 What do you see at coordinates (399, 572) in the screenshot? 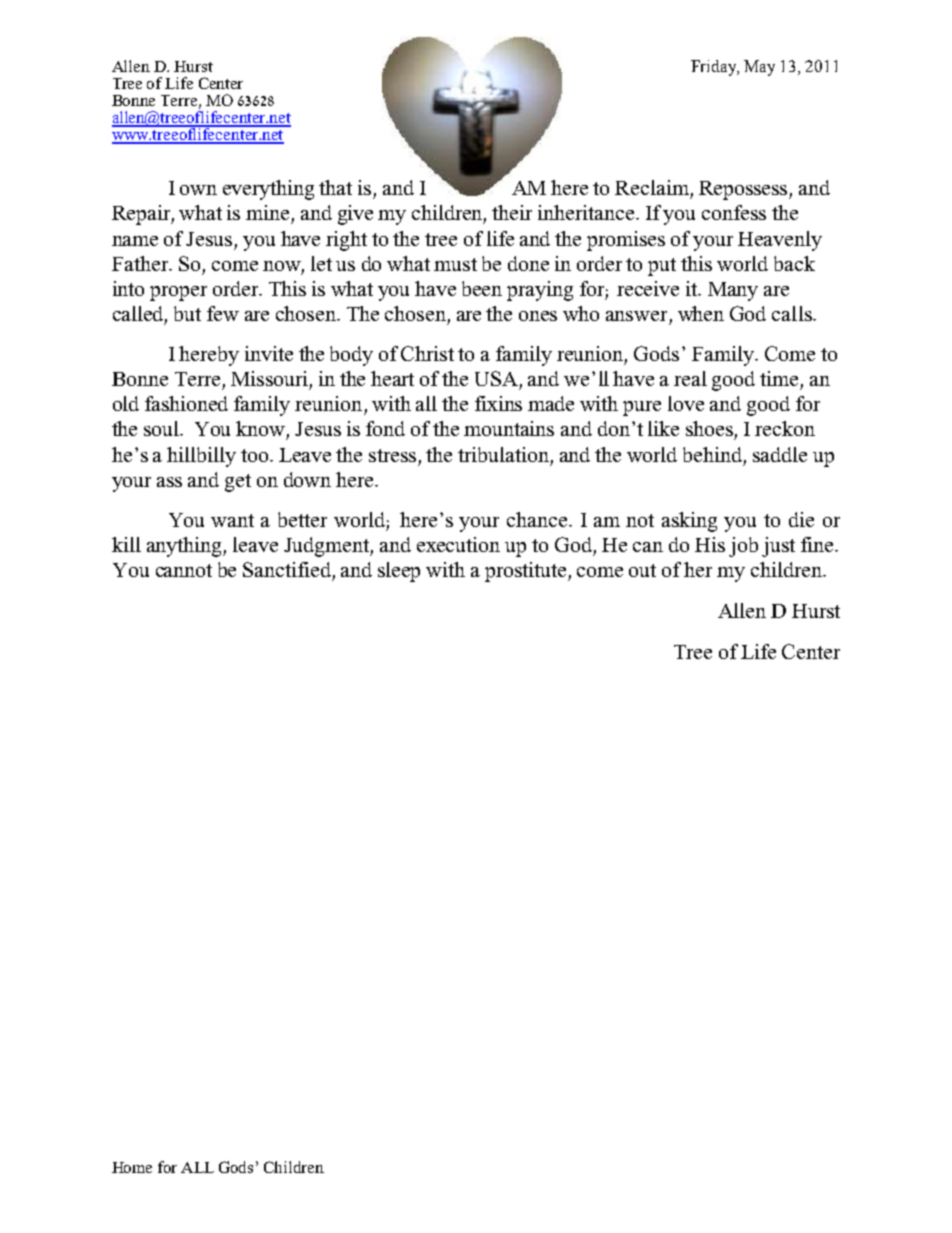
I see `sleep` at bounding box center [399, 572].
